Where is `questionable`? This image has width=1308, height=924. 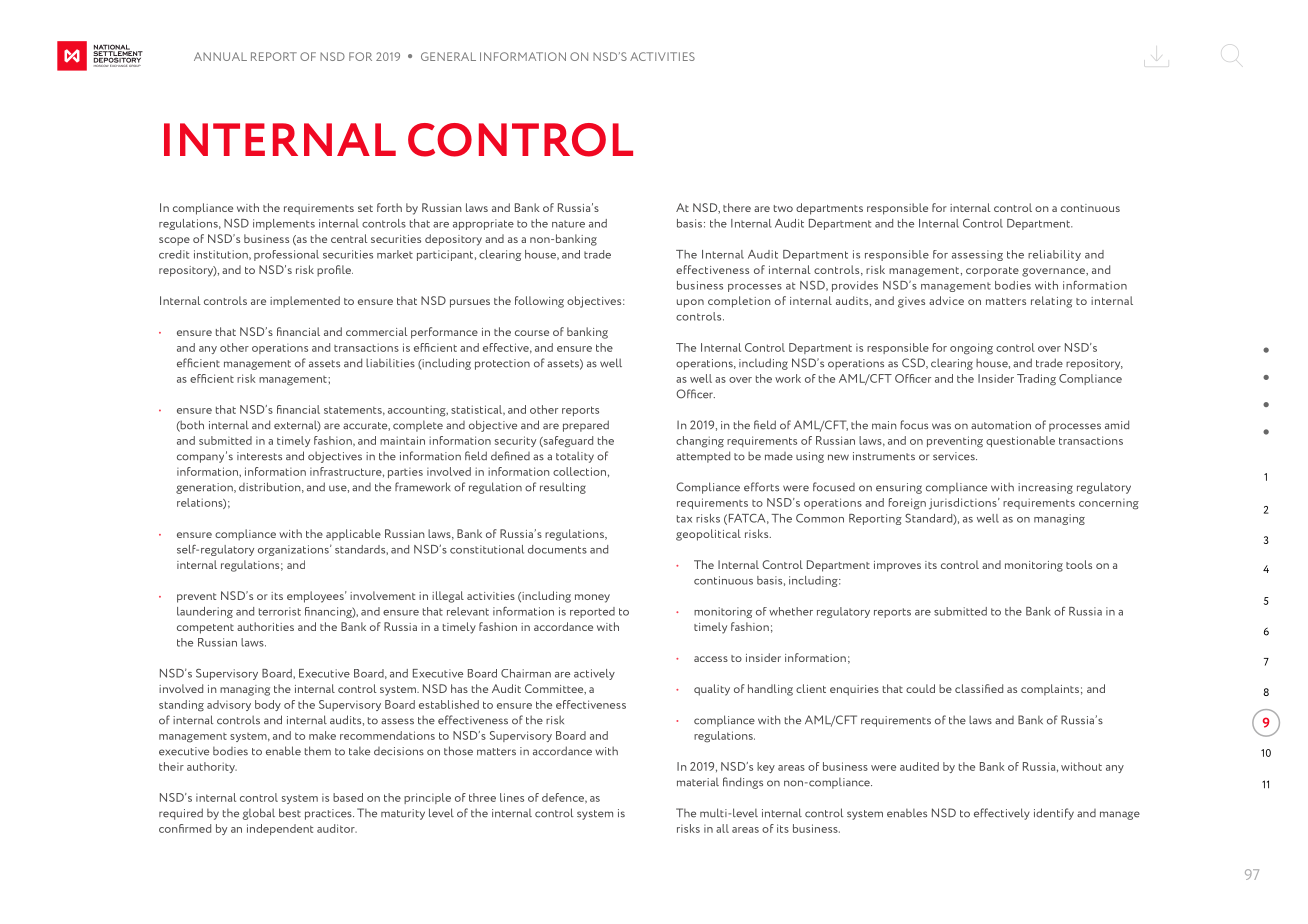
questionable is located at coordinates (1020, 441).
